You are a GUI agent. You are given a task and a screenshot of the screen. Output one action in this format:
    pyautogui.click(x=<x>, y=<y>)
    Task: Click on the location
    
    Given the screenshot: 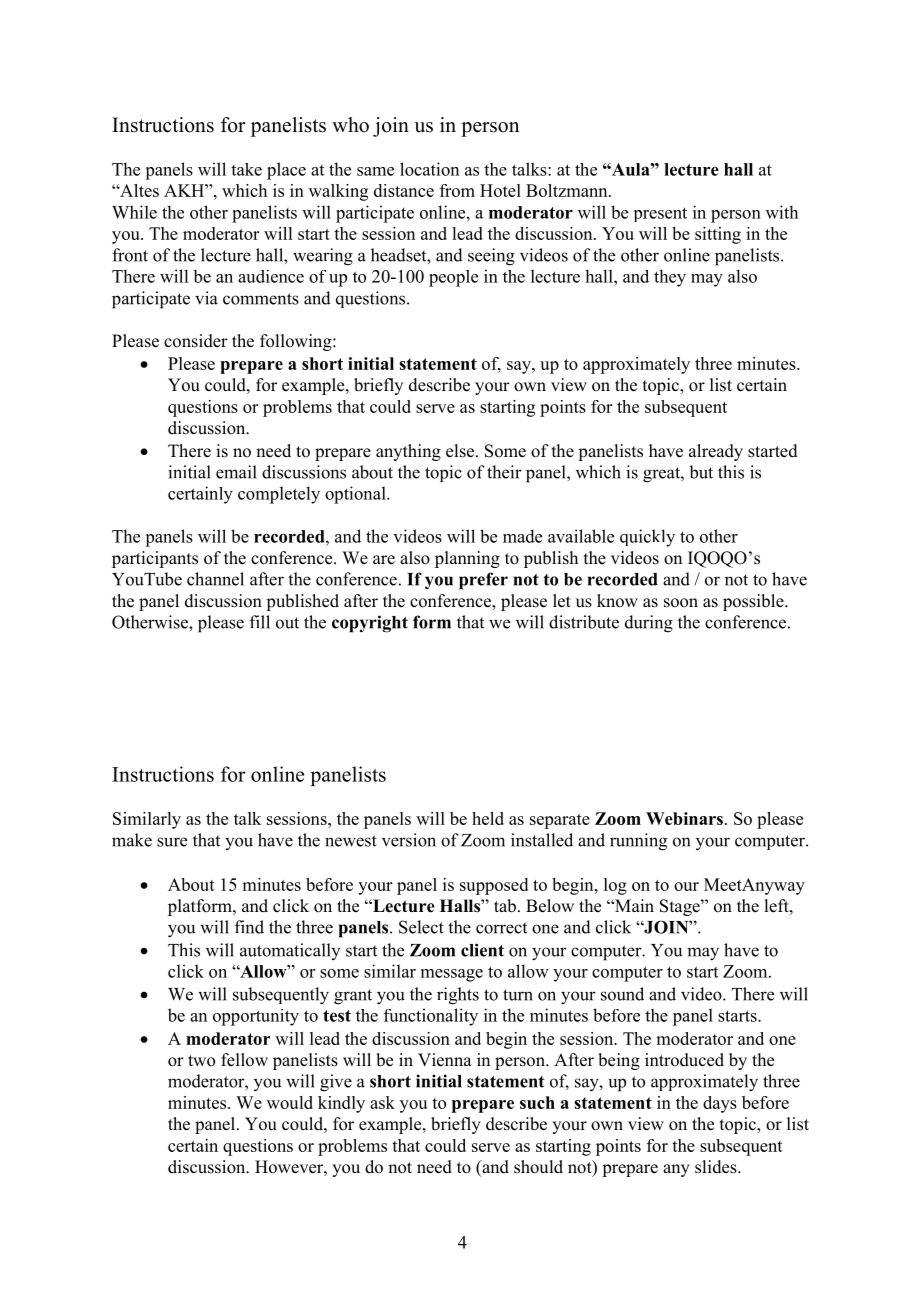 What is the action you would take?
    pyautogui.click(x=429, y=169)
